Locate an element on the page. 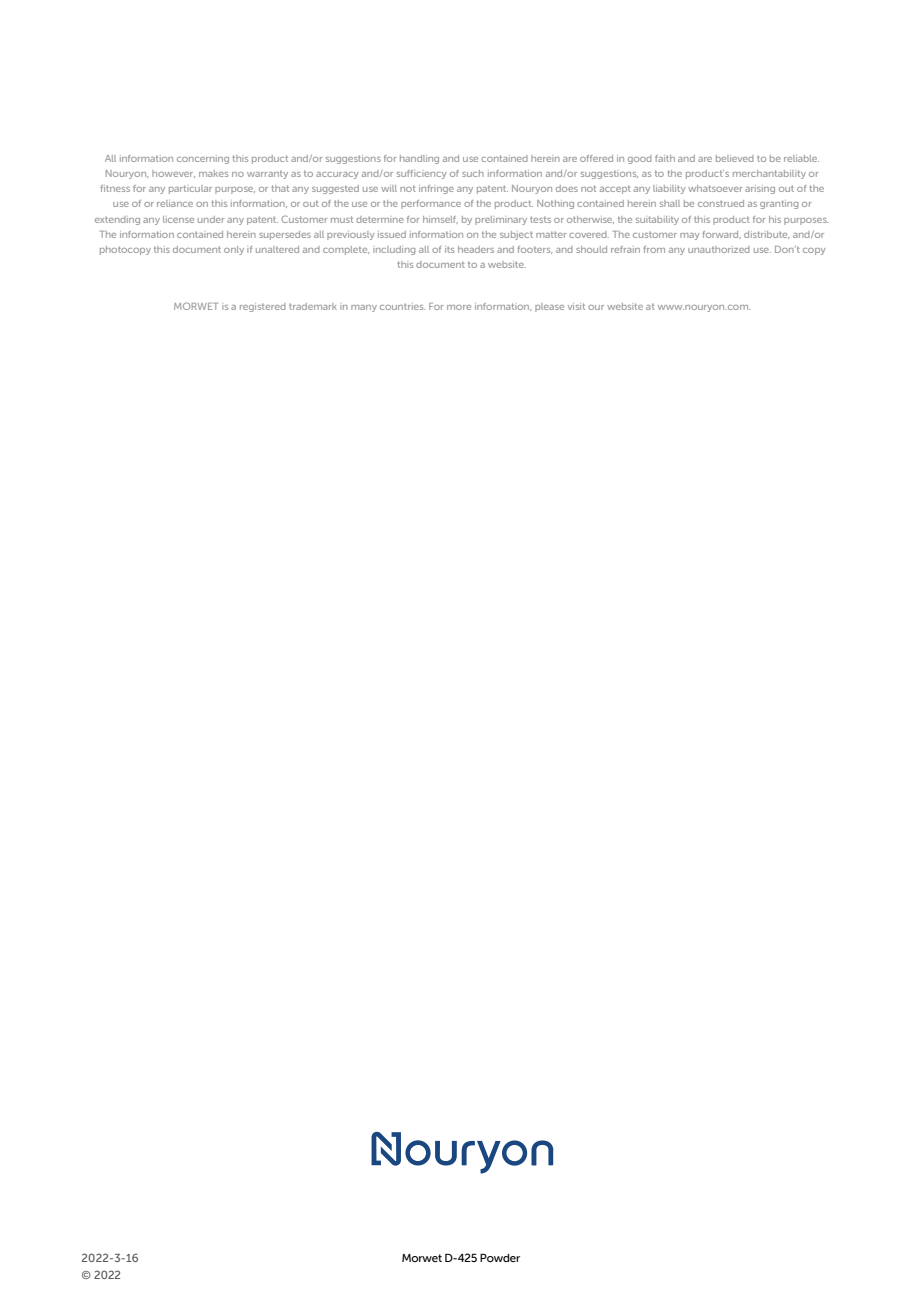 This page has height=1308, width=924. trademark is located at coordinates (313, 306).
